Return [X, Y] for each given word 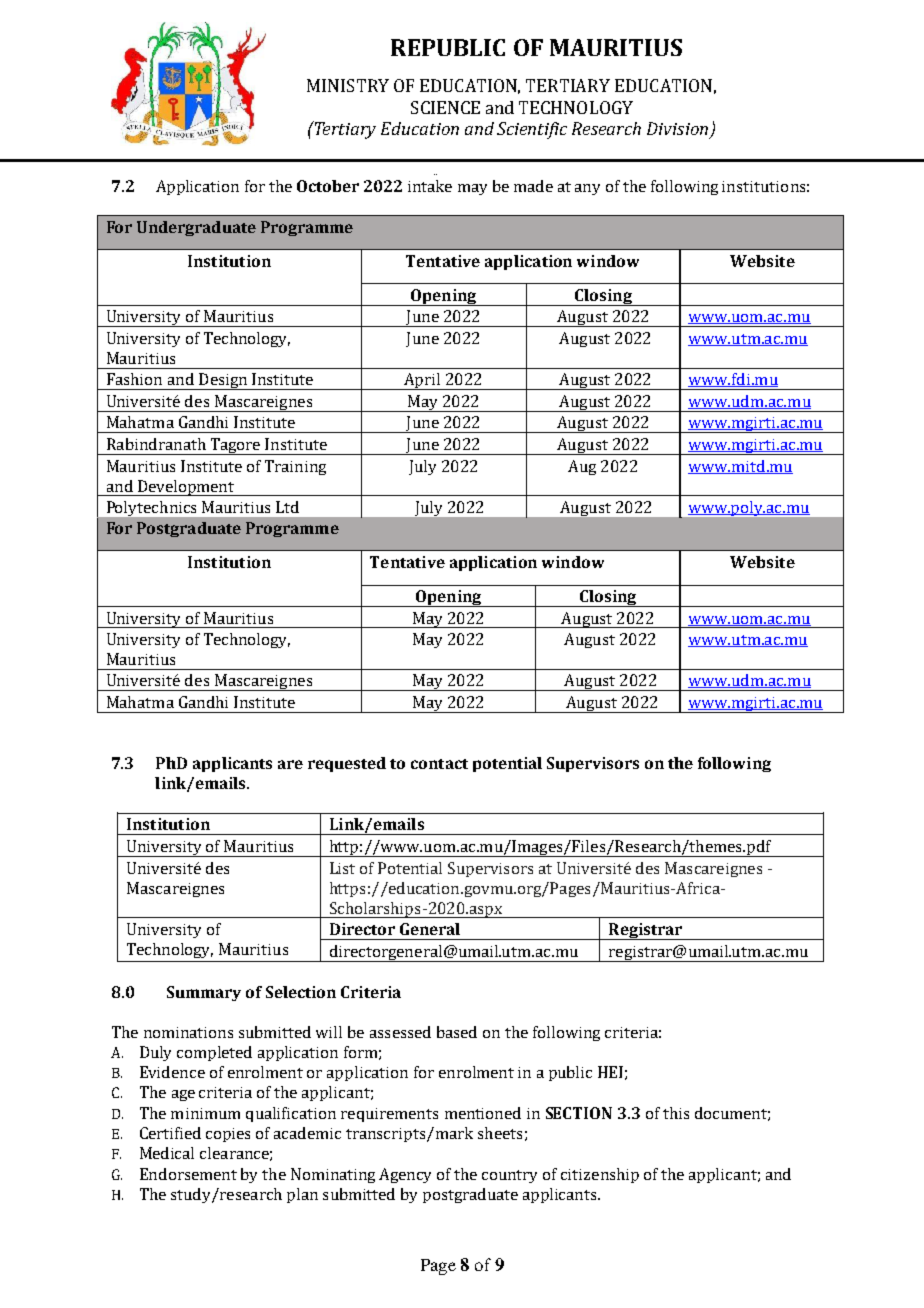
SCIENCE [445, 107]
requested [347, 764]
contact [439, 764]
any [587, 189]
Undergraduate [196, 228]
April [422, 381]
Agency [405, 1175]
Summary [204, 993]
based [457, 1032]
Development [186, 488]
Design [223, 381]
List [342, 868]
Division [677, 128]
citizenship [600, 1175]
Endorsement [188, 1174]
